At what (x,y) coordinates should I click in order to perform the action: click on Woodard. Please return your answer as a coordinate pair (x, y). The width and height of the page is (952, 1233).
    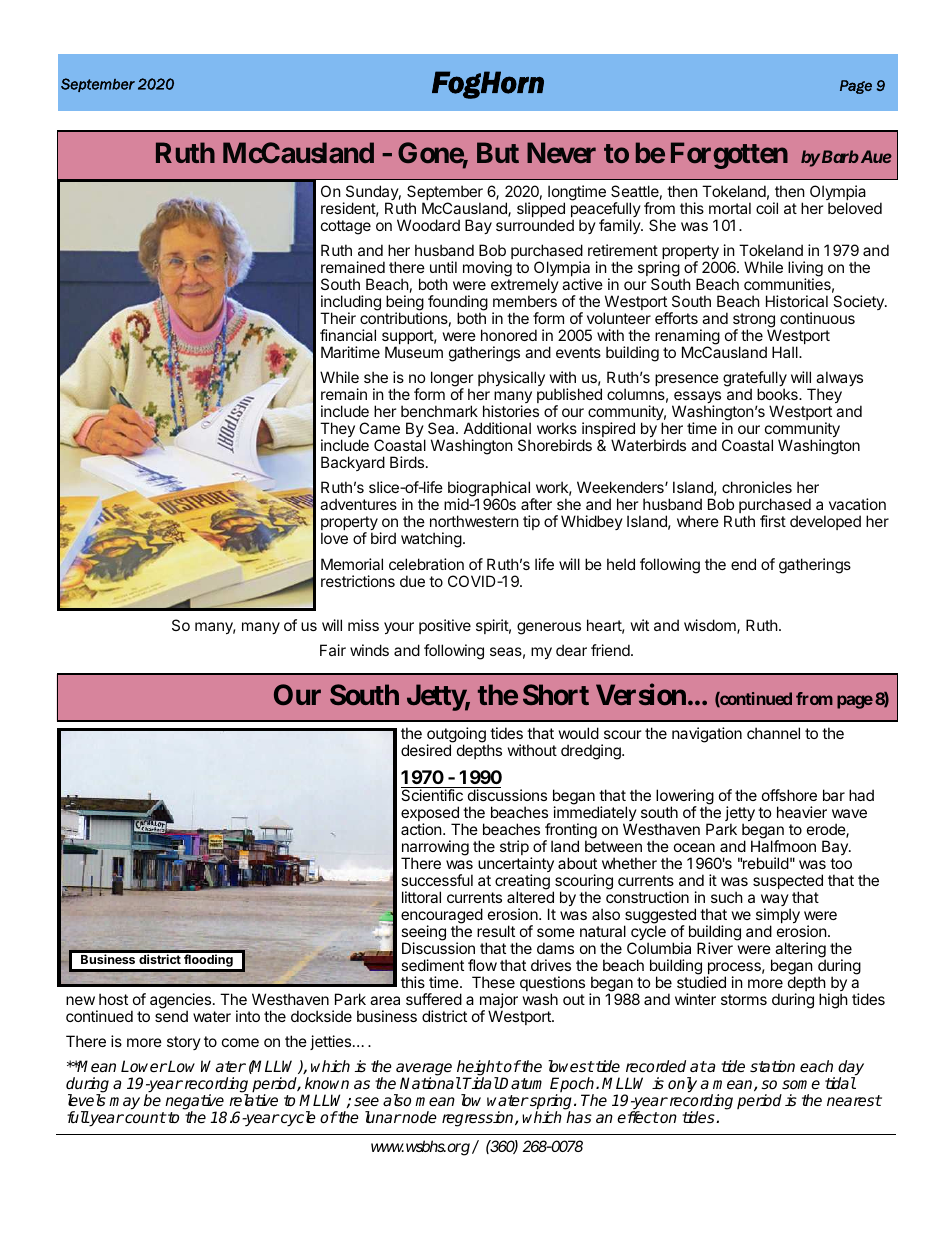
    Looking at the image, I should click on (428, 225).
